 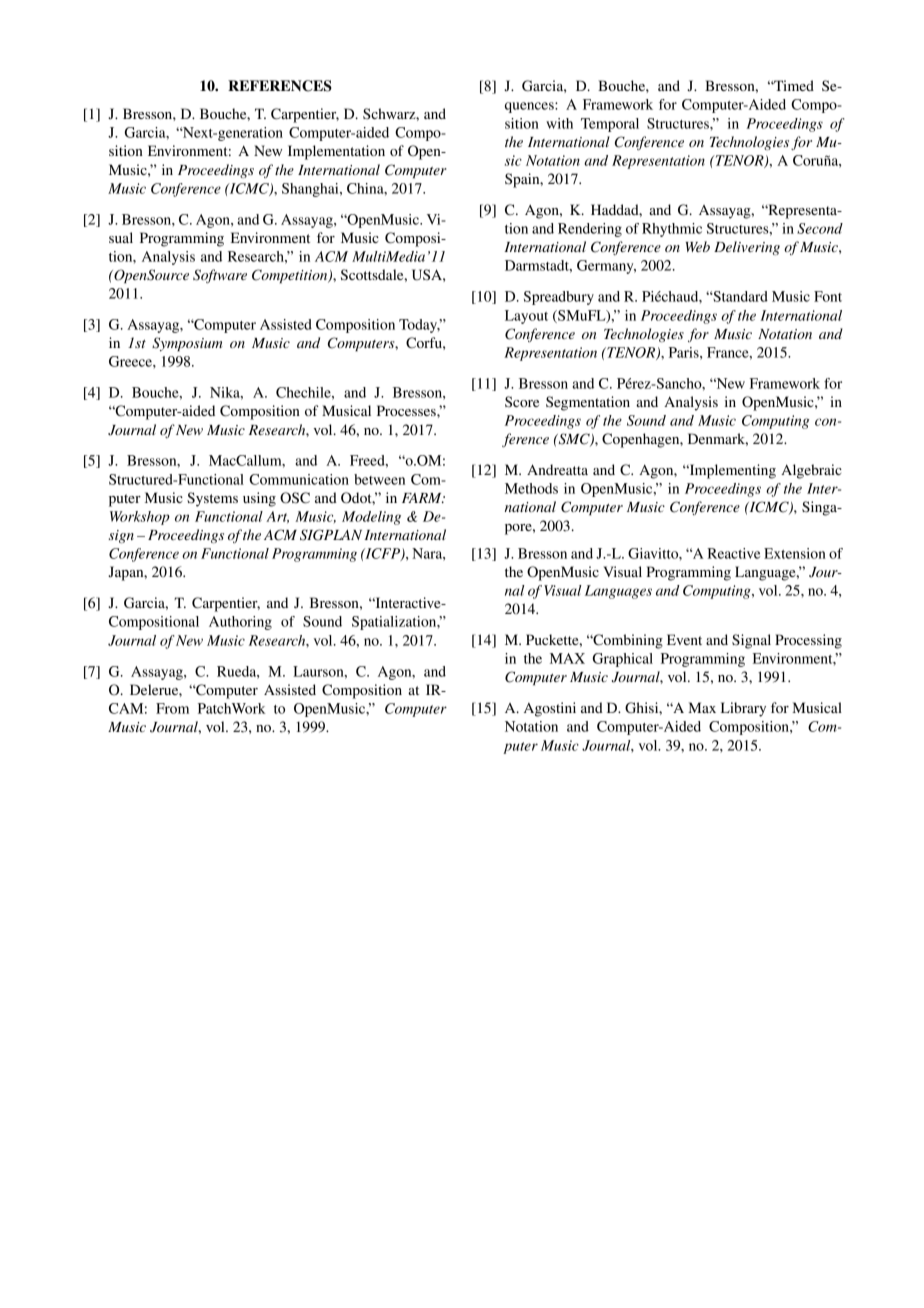 What do you see at coordinates (371, 518) in the screenshot?
I see `Modeling` at bounding box center [371, 518].
